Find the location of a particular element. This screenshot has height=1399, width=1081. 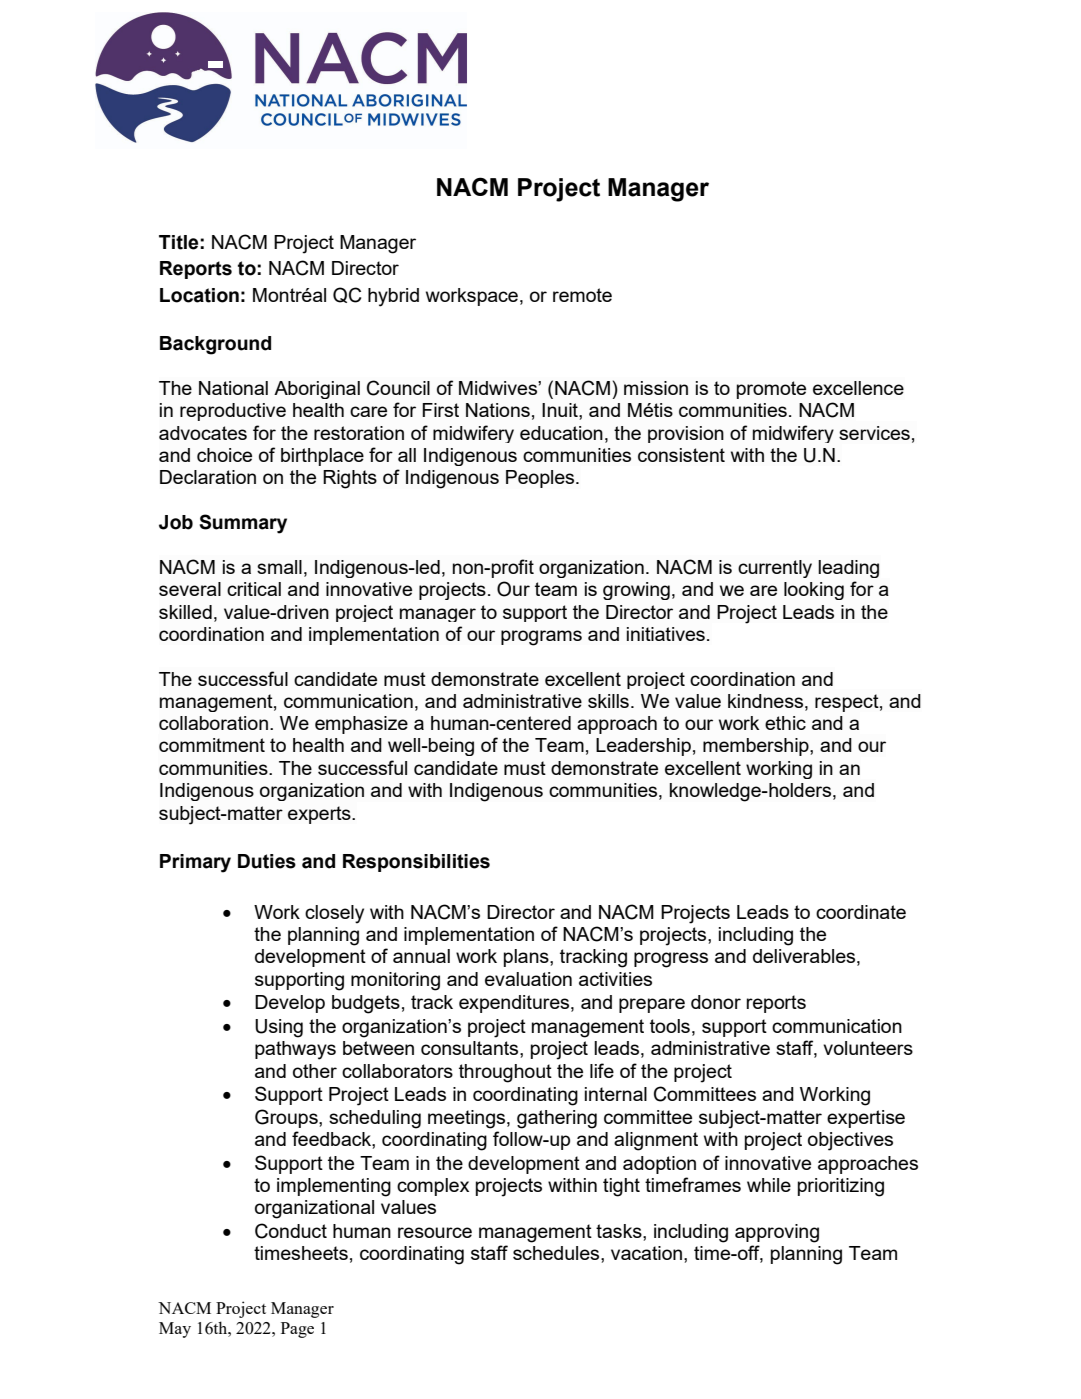

approving is located at coordinates (777, 1233).
